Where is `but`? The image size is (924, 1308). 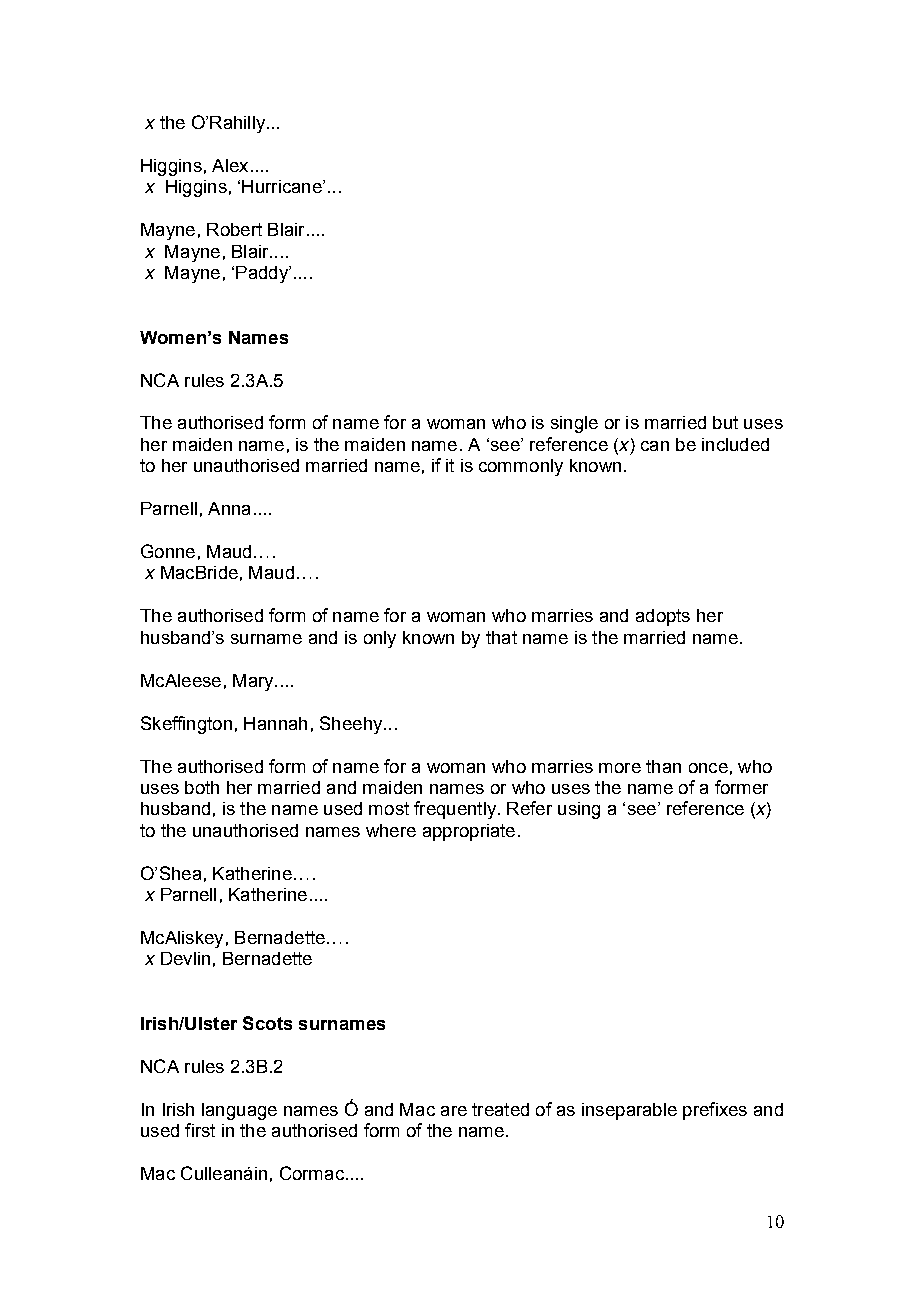 but is located at coordinates (725, 422).
